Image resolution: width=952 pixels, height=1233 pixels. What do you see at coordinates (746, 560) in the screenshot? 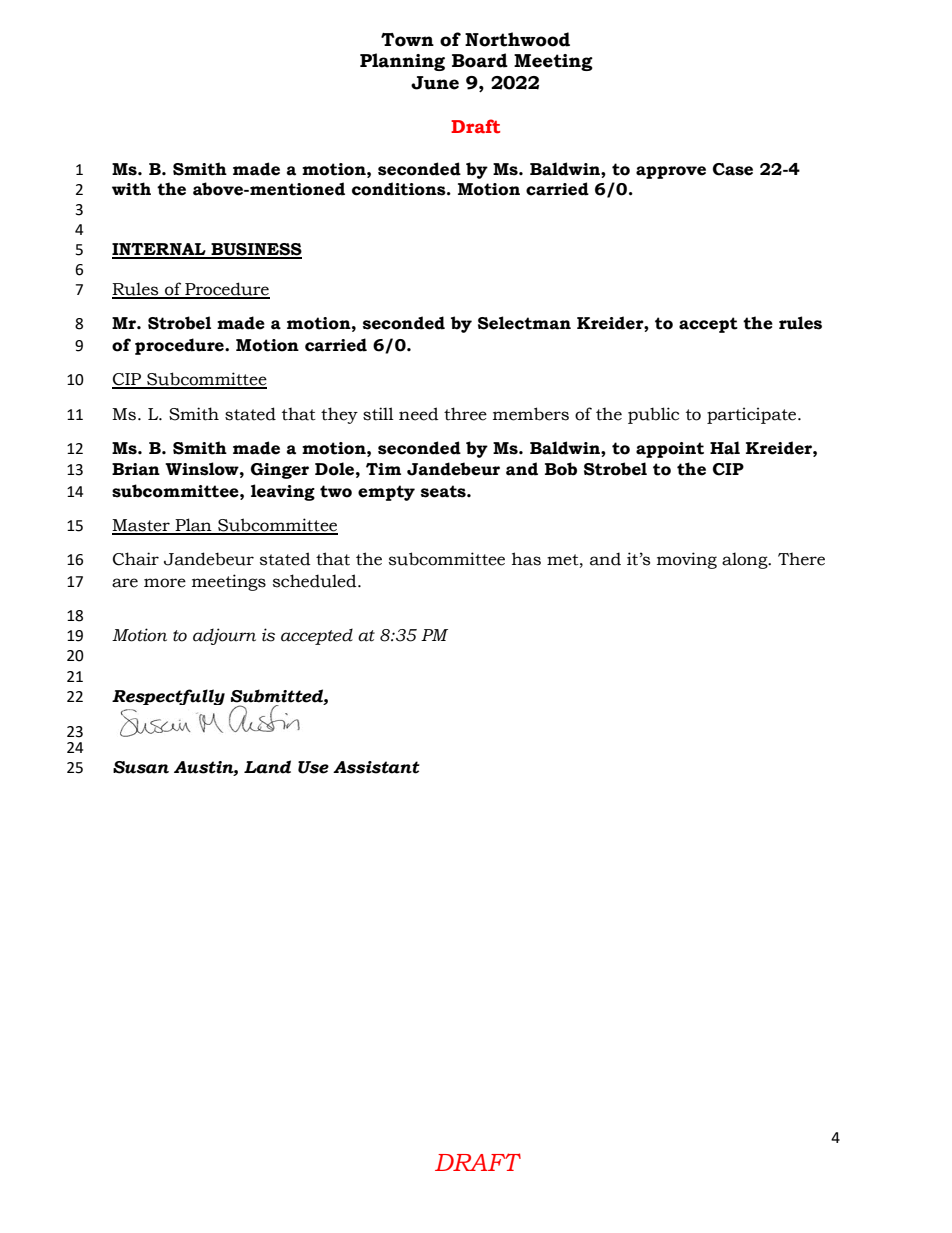
I see `along` at bounding box center [746, 560].
